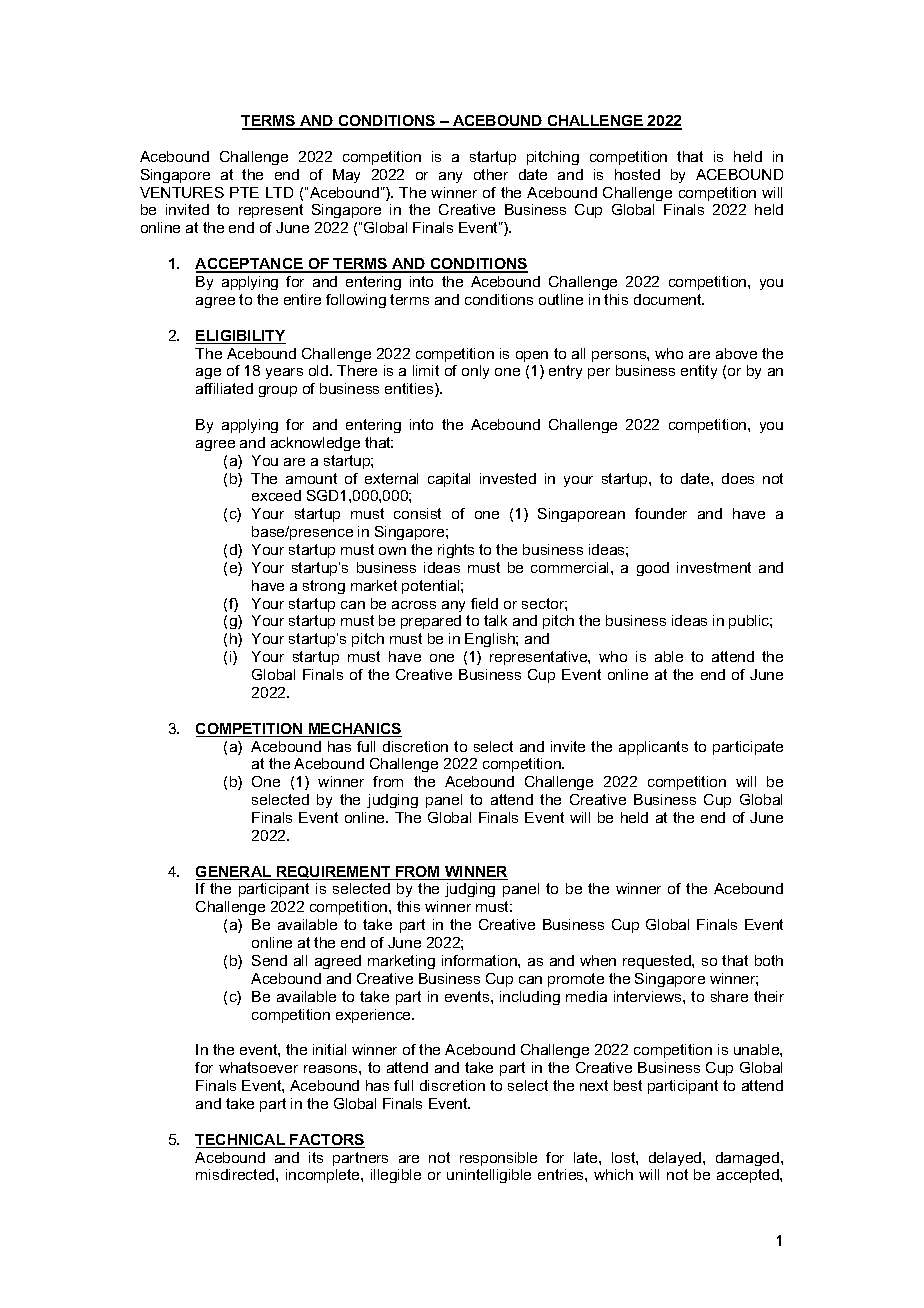  What do you see at coordinates (637, 174) in the image?
I see `hosted` at bounding box center [637, 174].
